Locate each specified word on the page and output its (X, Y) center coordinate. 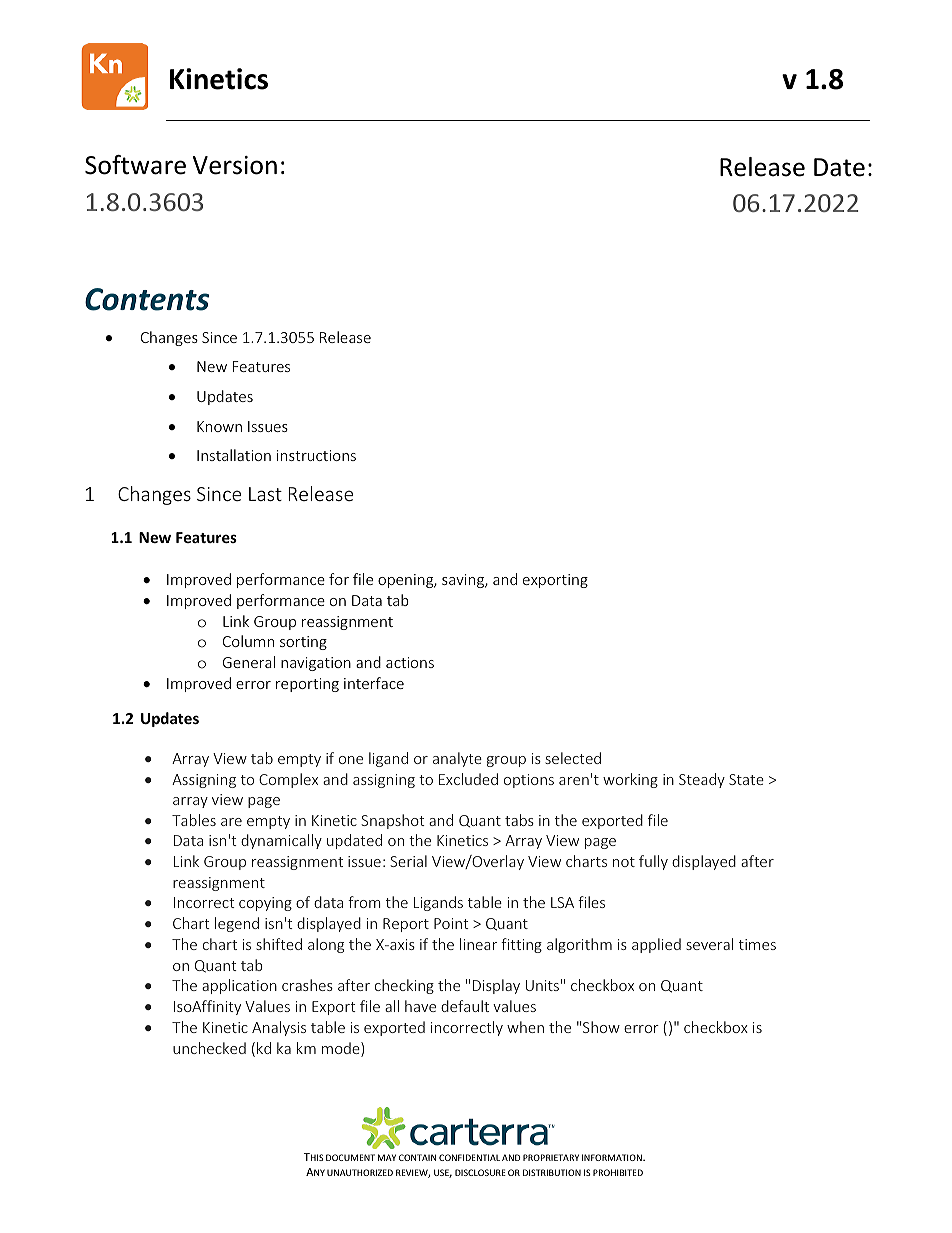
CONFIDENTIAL (469, 1157)
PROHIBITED (618, 1172)
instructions (316, 455)
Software (135, 165)
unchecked (209, 1048)
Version (235, 165)
